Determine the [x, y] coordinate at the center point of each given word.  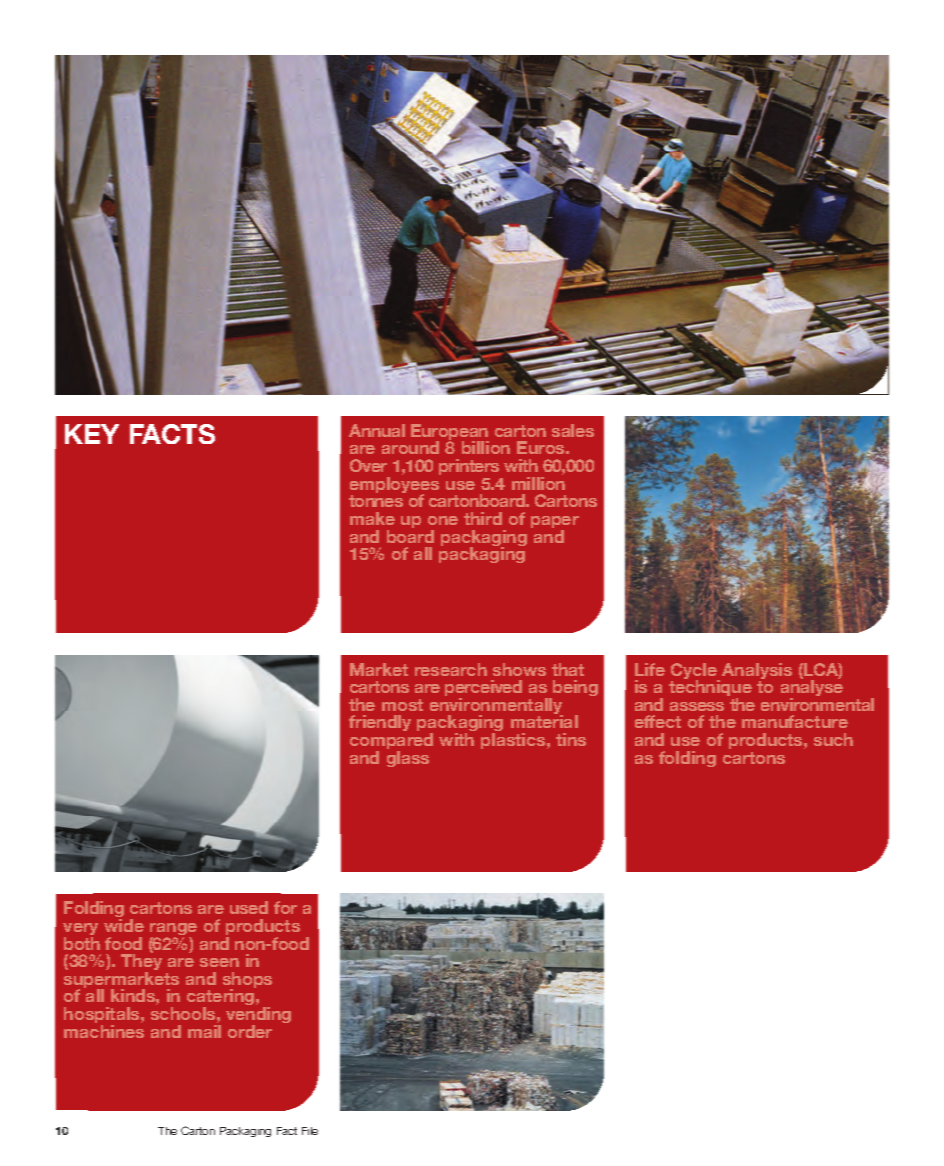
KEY [92, 434]
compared [391, 742]
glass [408, 759]
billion [486, 447]
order [250, 1031]
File [310, 1131]
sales [573, 430]
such [833, 739]
